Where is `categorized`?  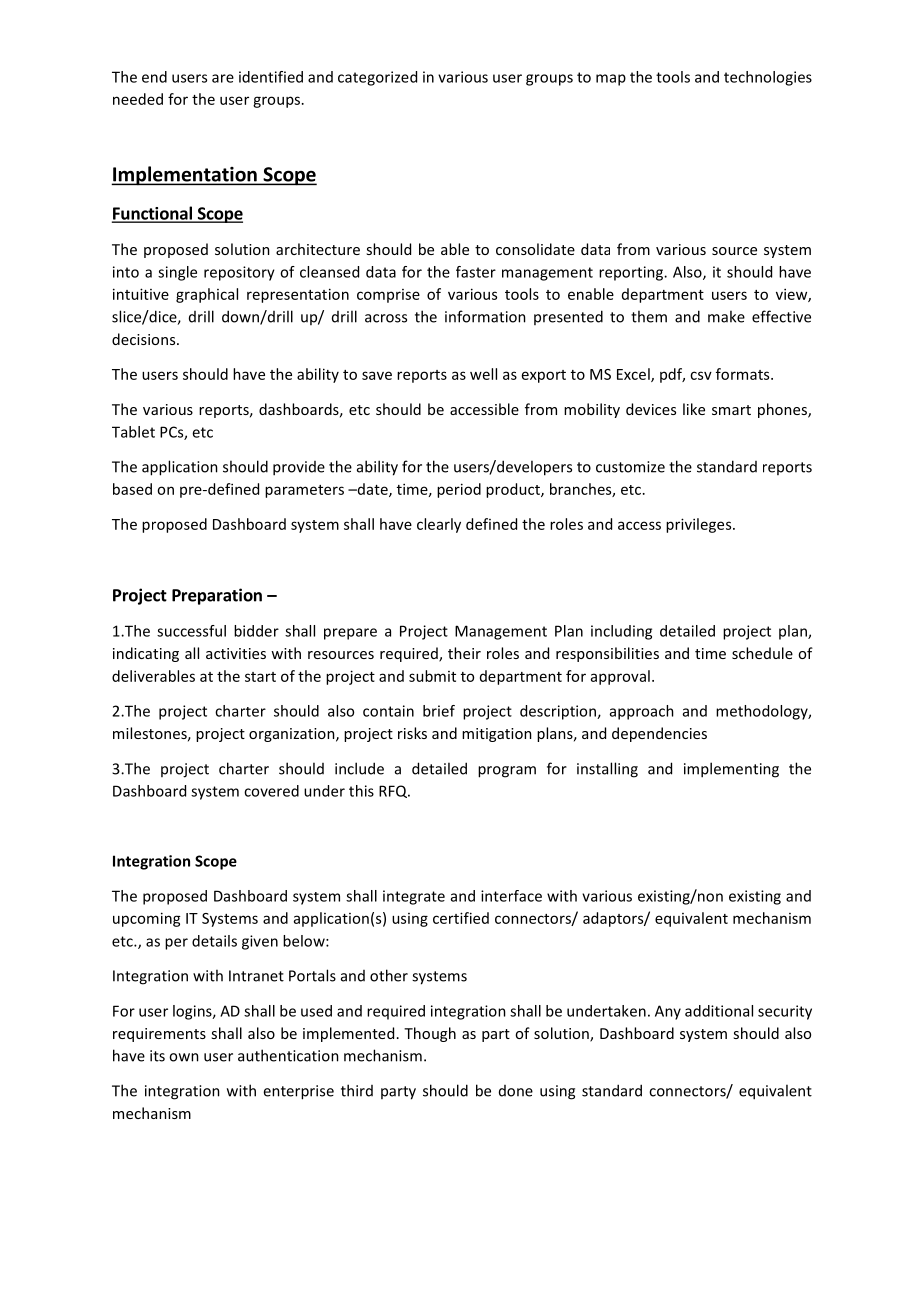 categorized is located at coordinates (377, 78).
